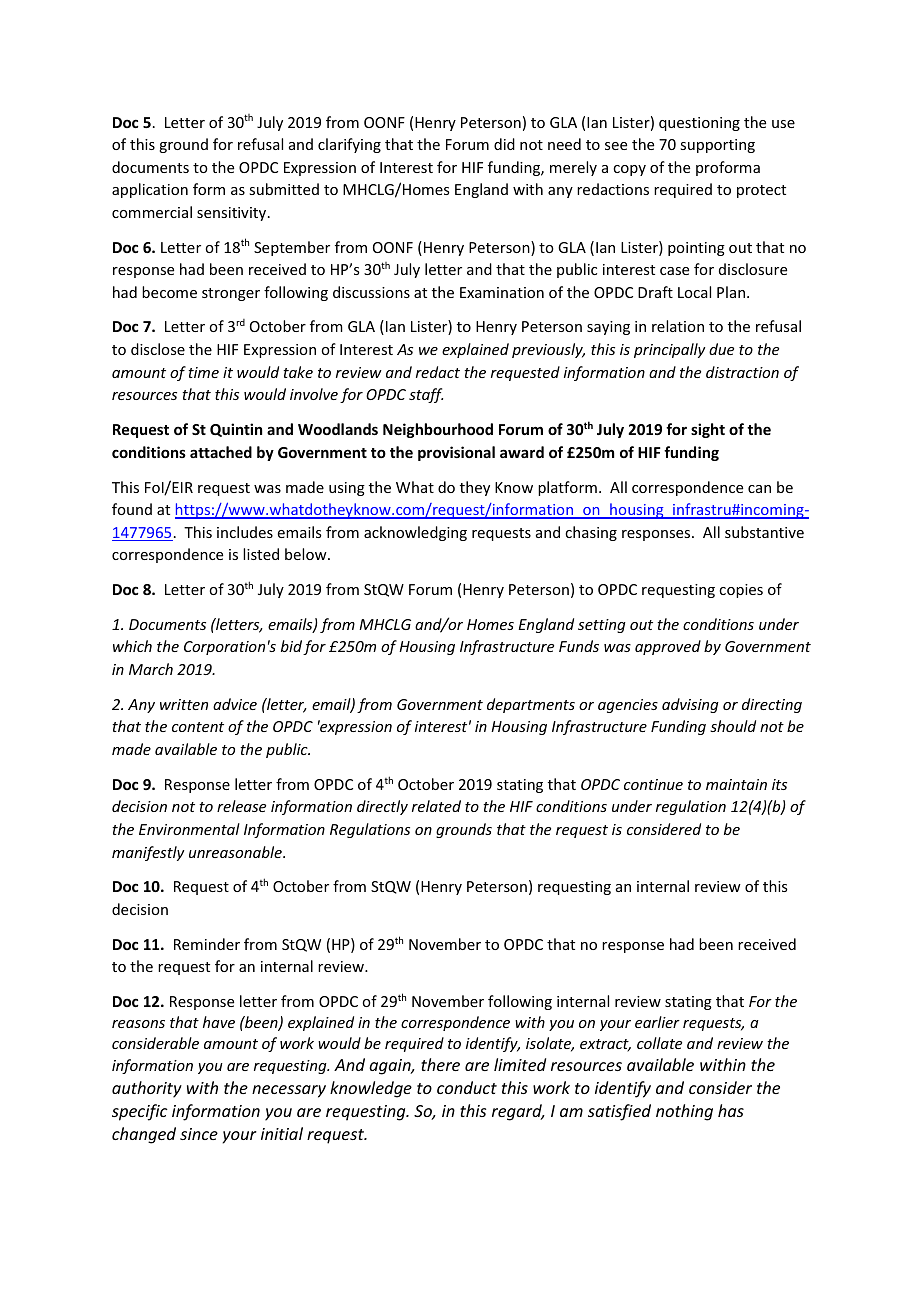 This page has width=924, height=1308. What do you see at coordinates (717, 146) in the page?
I see `supporting` at bounding box center [717, 146].
